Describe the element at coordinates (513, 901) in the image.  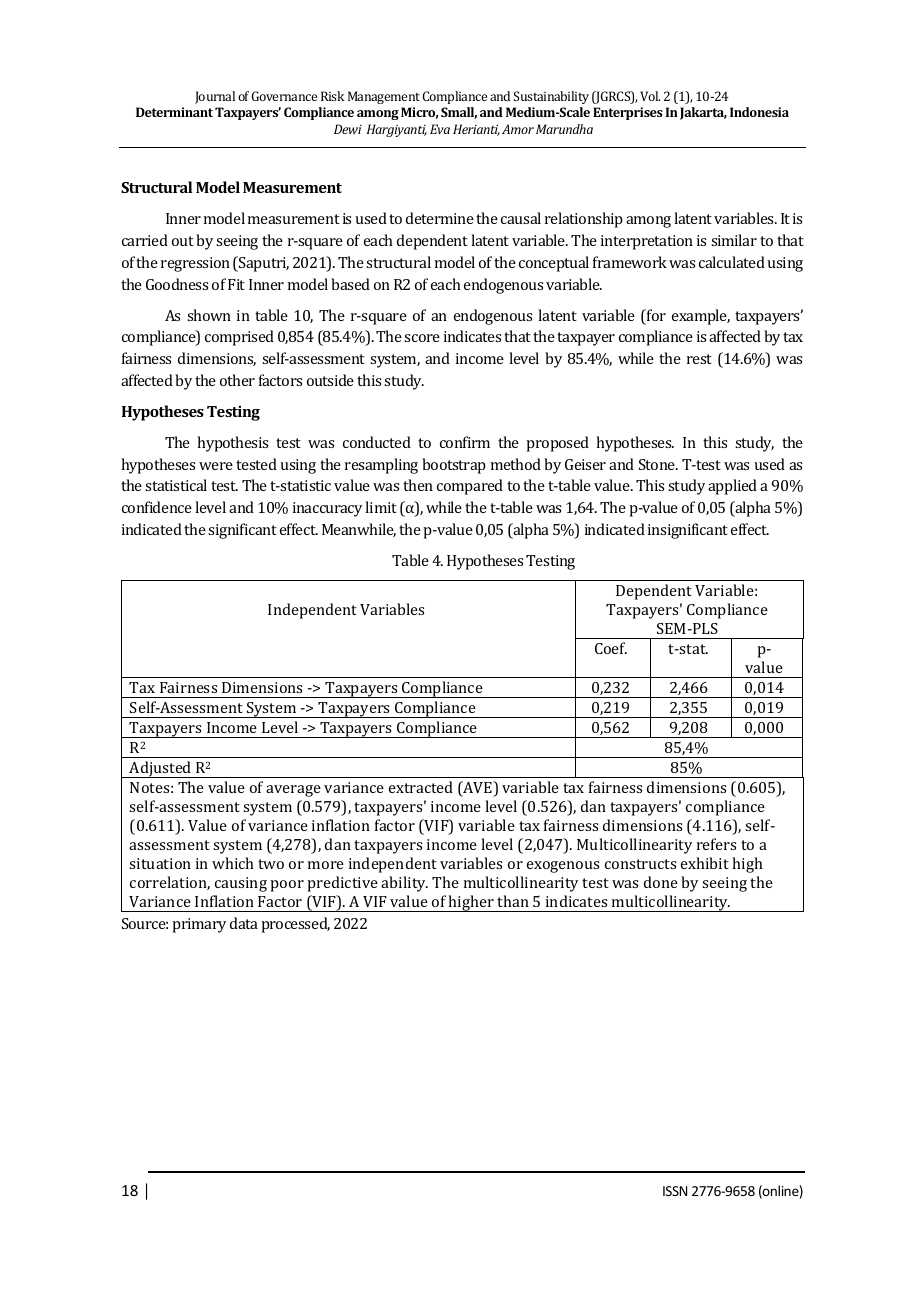
I see `than` at that location.
